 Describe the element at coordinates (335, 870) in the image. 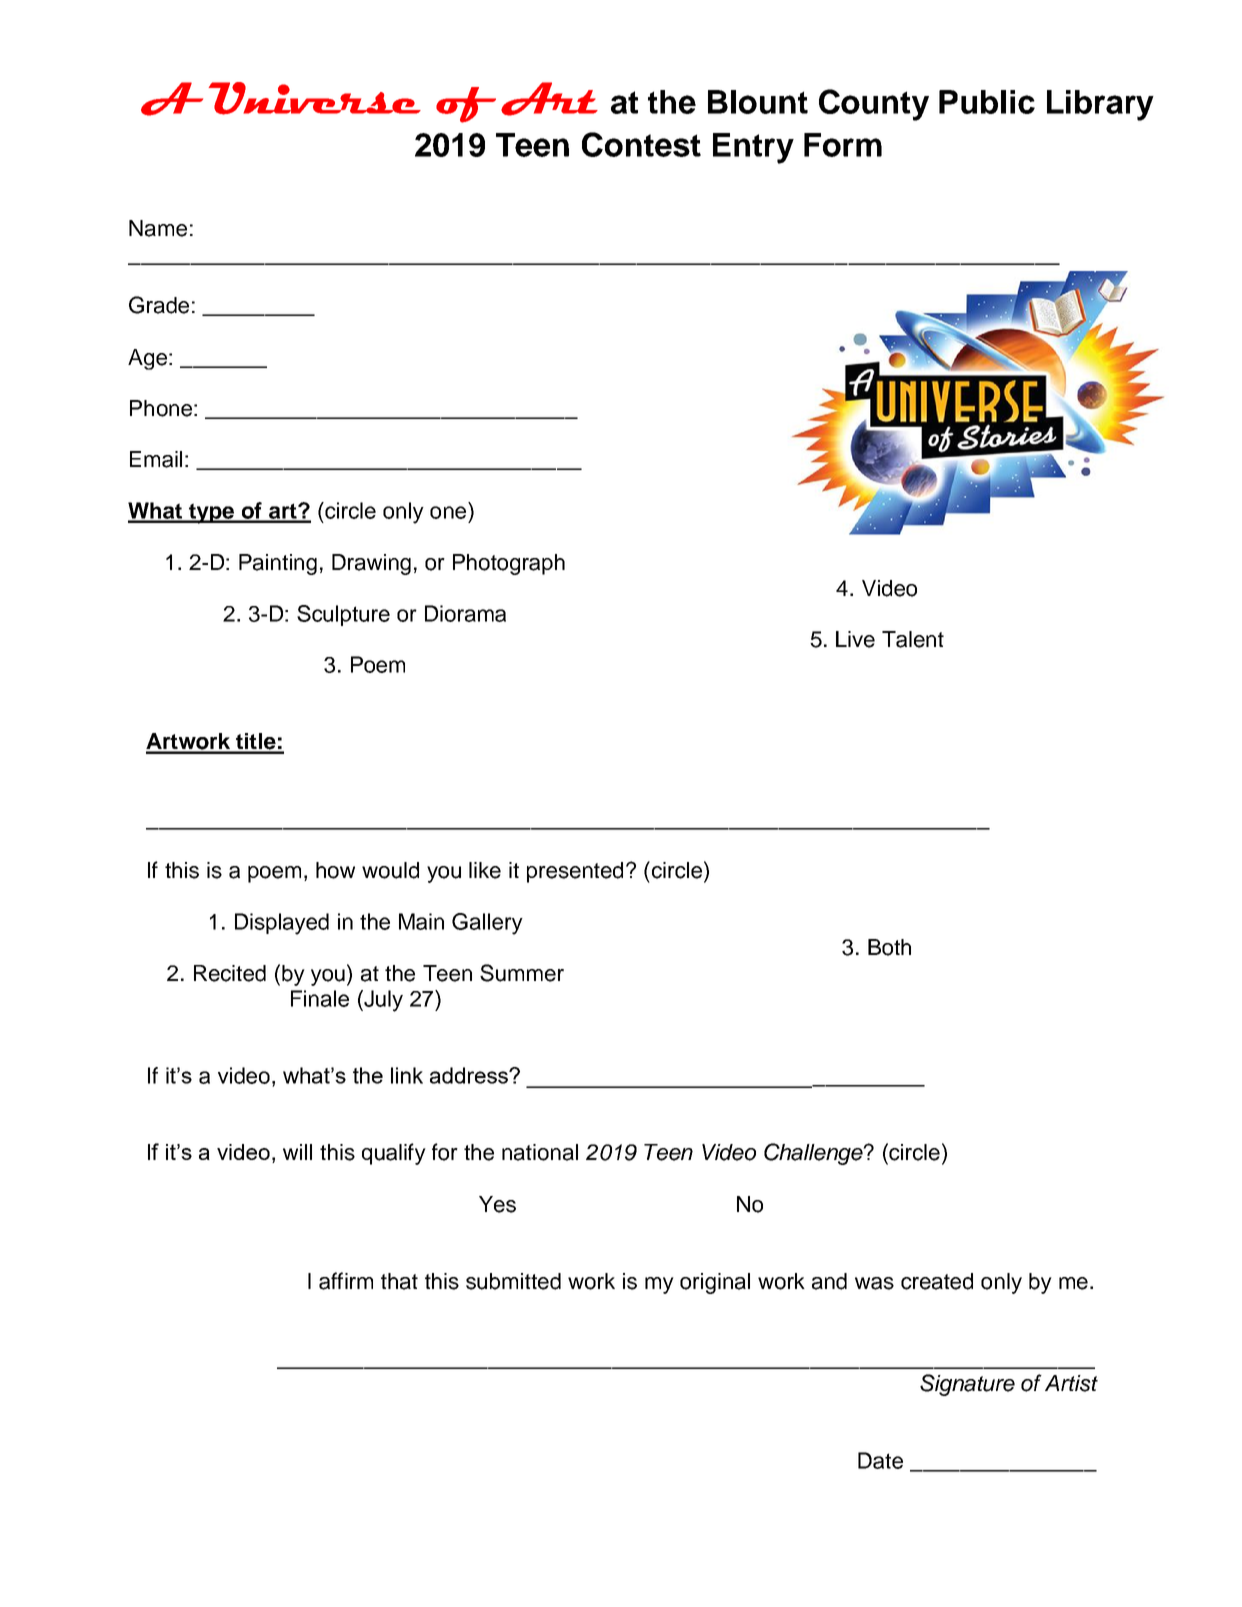

I see `how` at that location.
